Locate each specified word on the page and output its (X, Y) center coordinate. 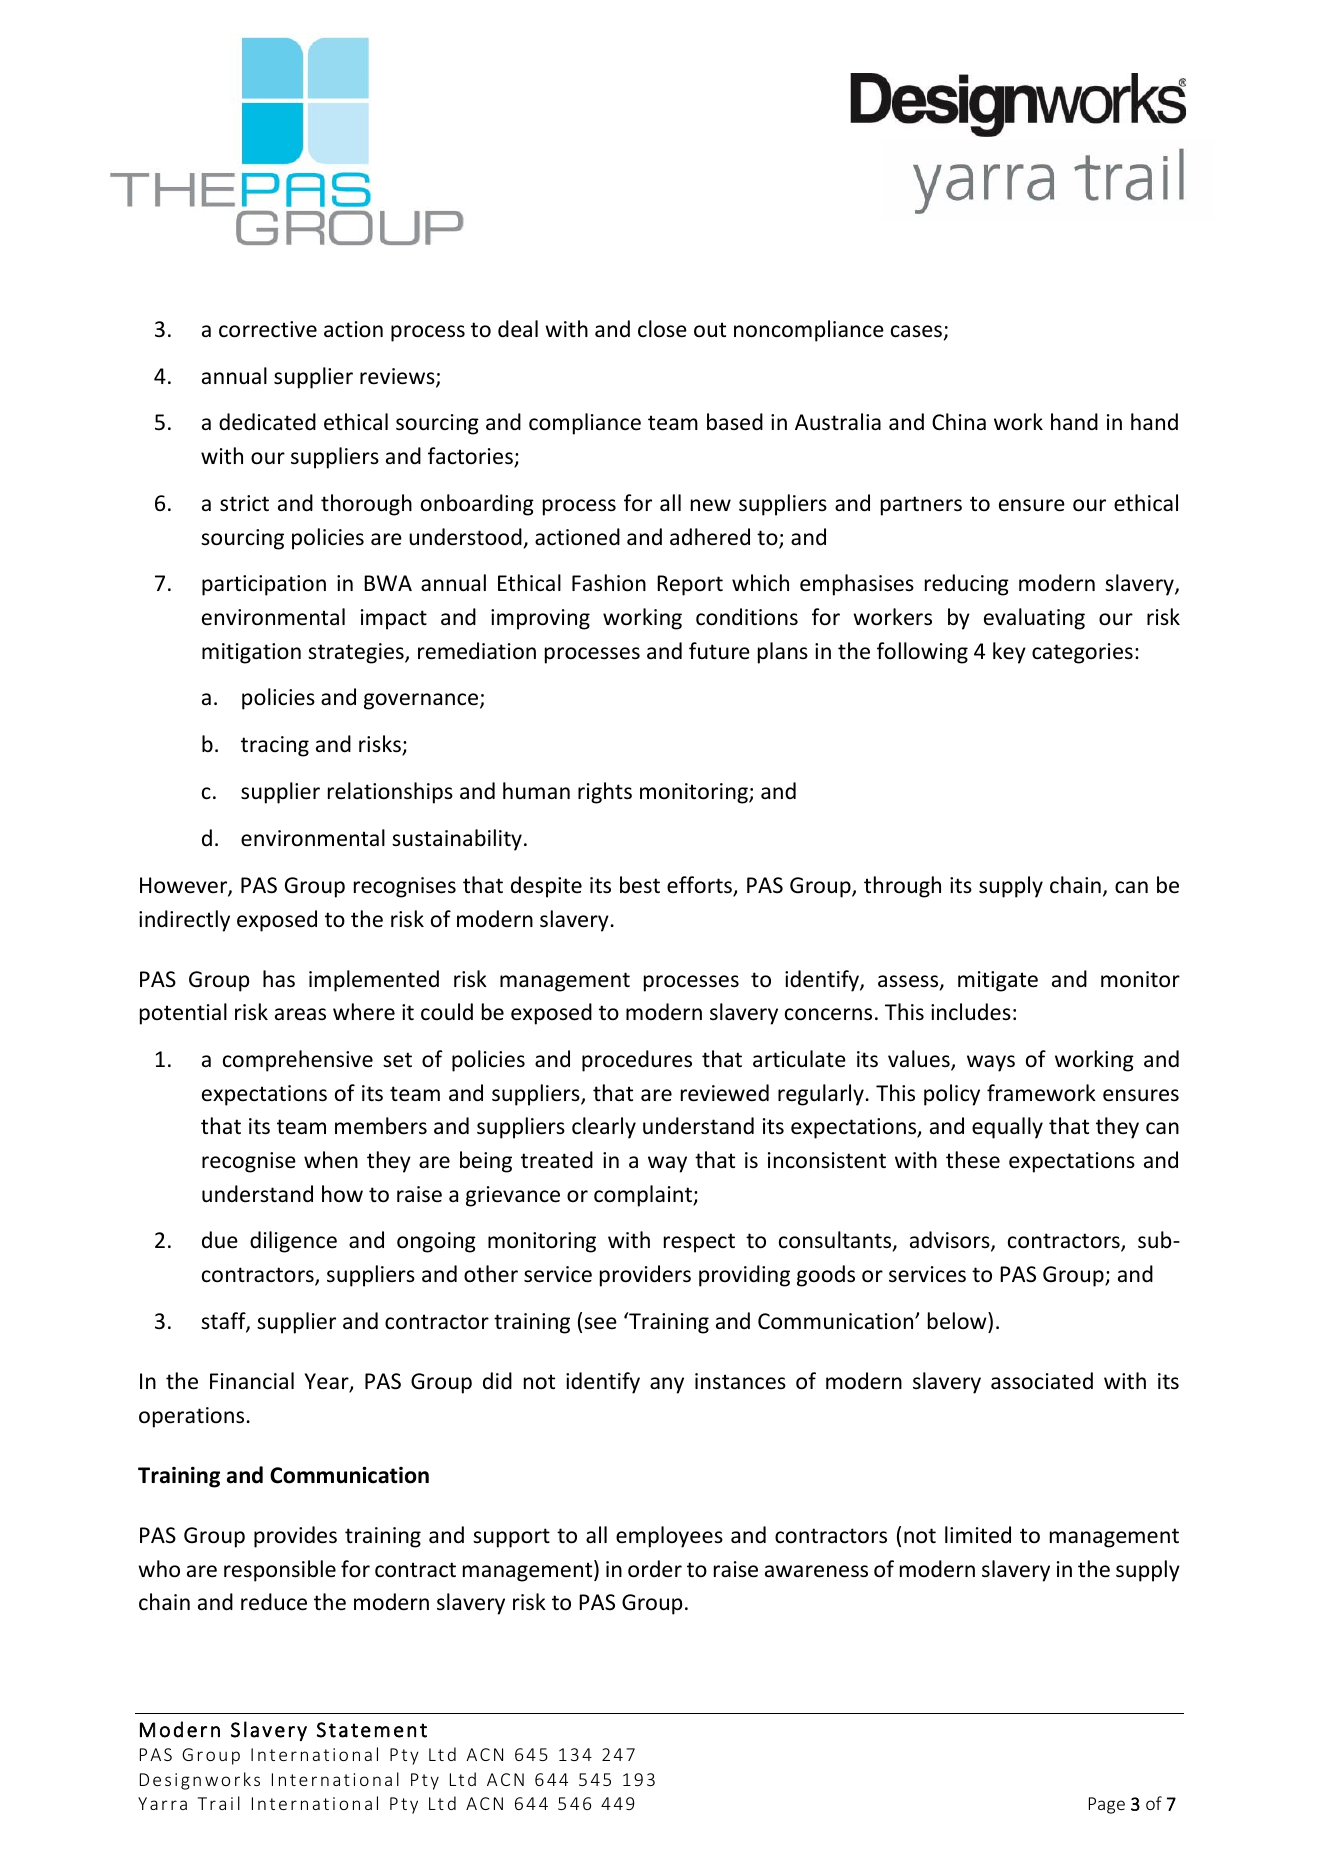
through (902, 887)
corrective (268, 329)
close (662, 329)
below (958, 1321)
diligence (293, 1242)
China (959, 421)
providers (645, 1276)
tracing (275, 746)
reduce (274, 1602)
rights (605, 793)
